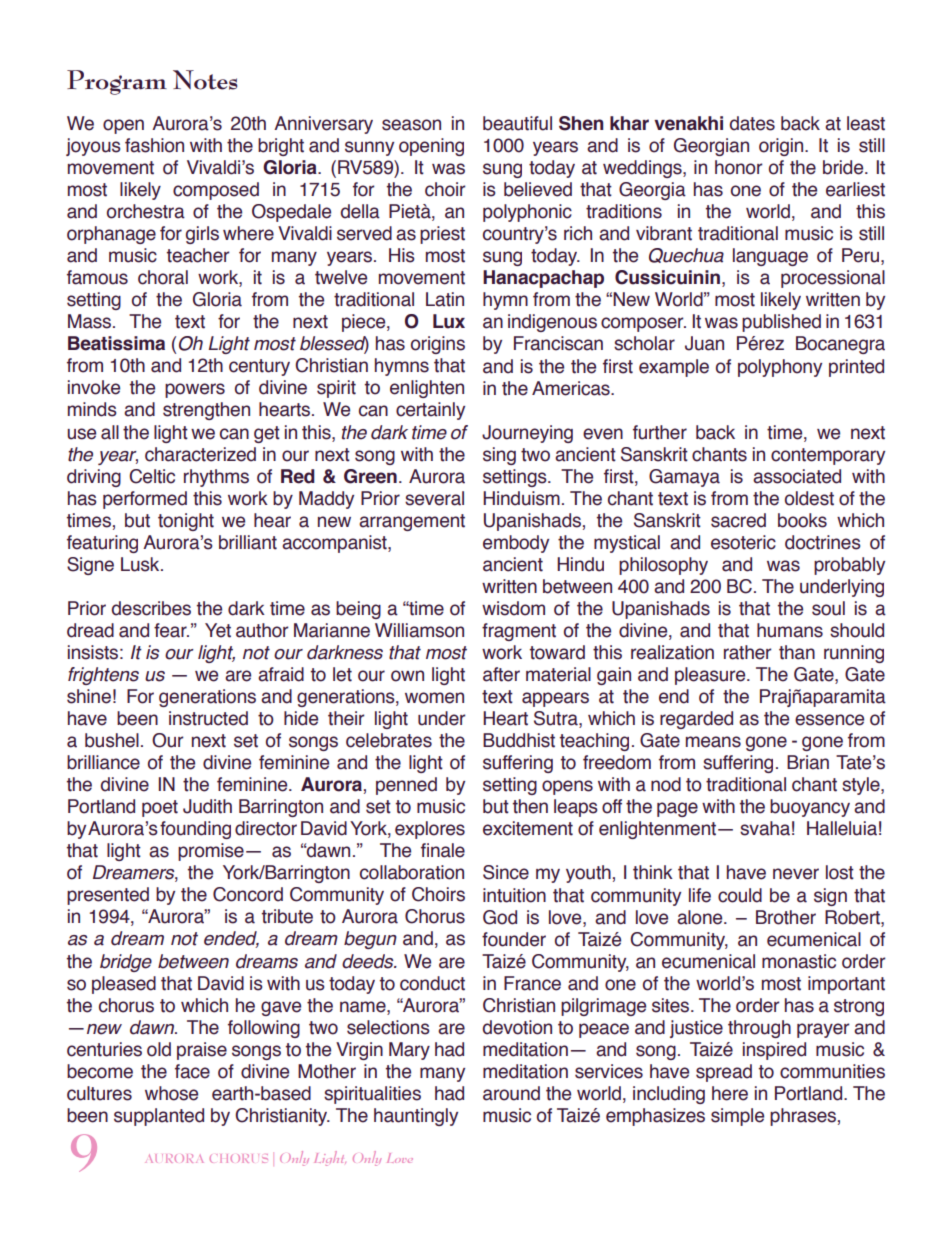 The image size is (952, 1243). What do you see at coordinates (808, 762) in the screenshot?
I see `Brian` at bounding box center [808, 762].
